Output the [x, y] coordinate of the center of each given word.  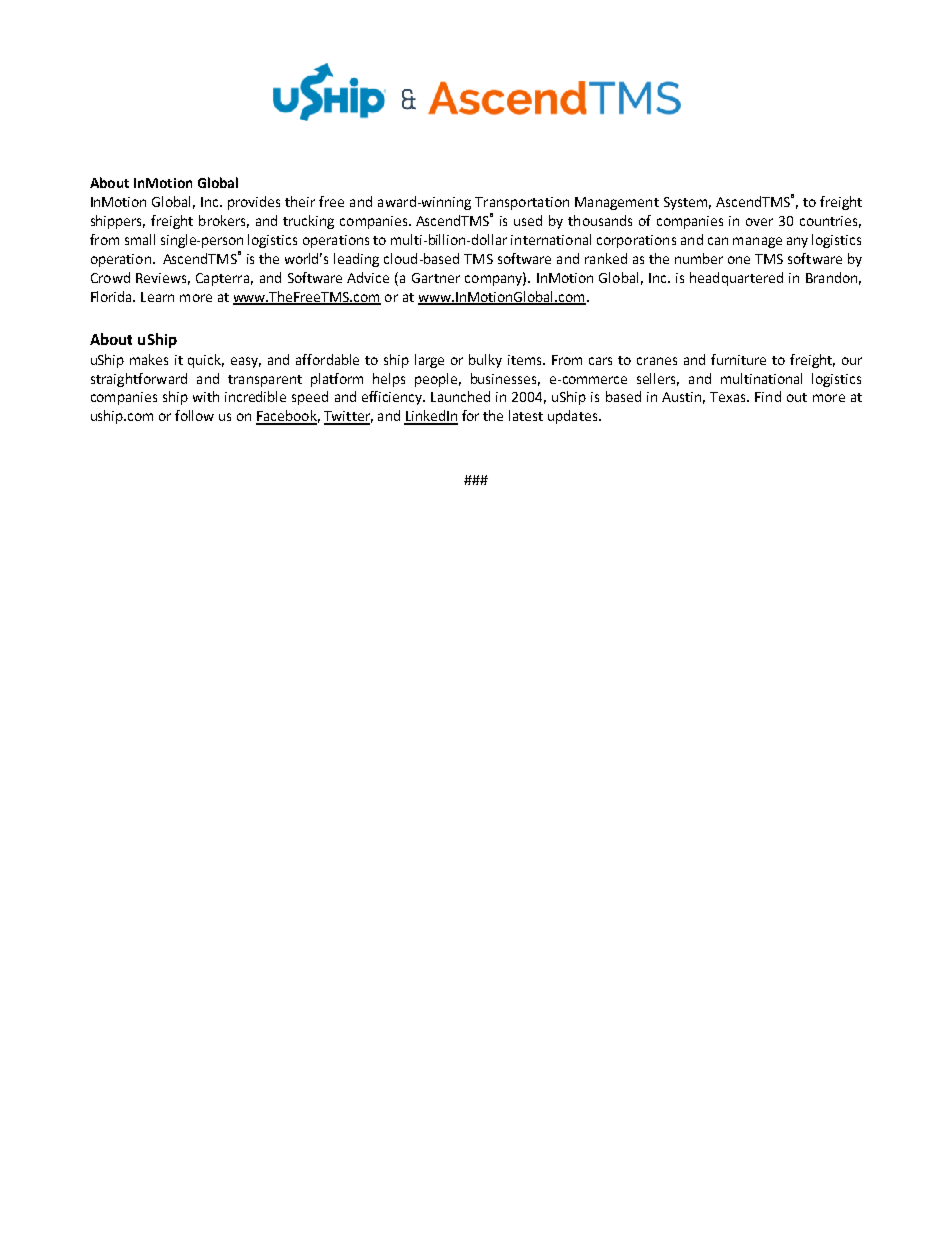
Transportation [522, 203]
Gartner [436, 278]
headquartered [736, 279]
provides [254, 203]
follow [194, 415]
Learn [157, 297]
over [759, 222]
